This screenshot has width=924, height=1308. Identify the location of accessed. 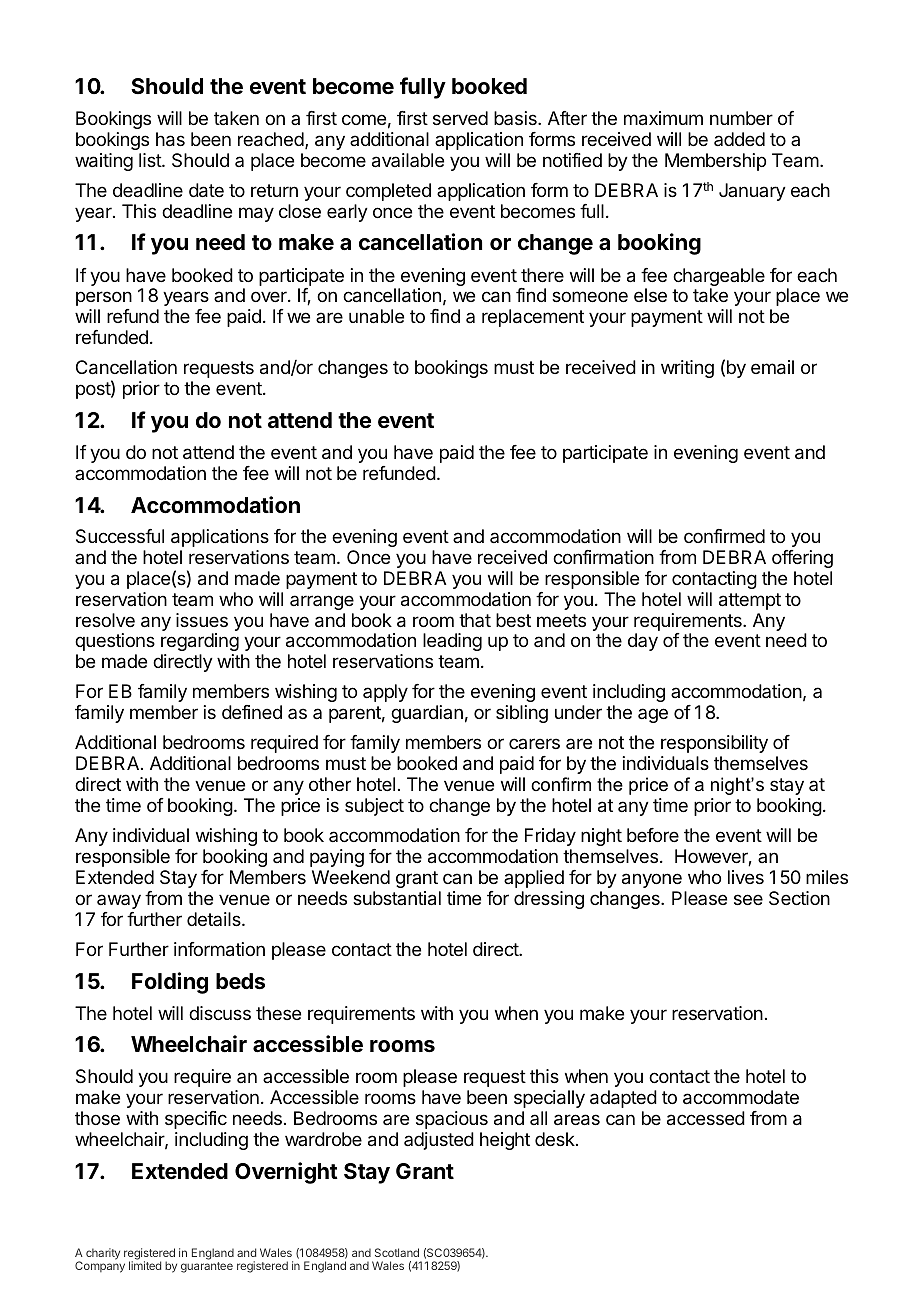
(706, 1118).
